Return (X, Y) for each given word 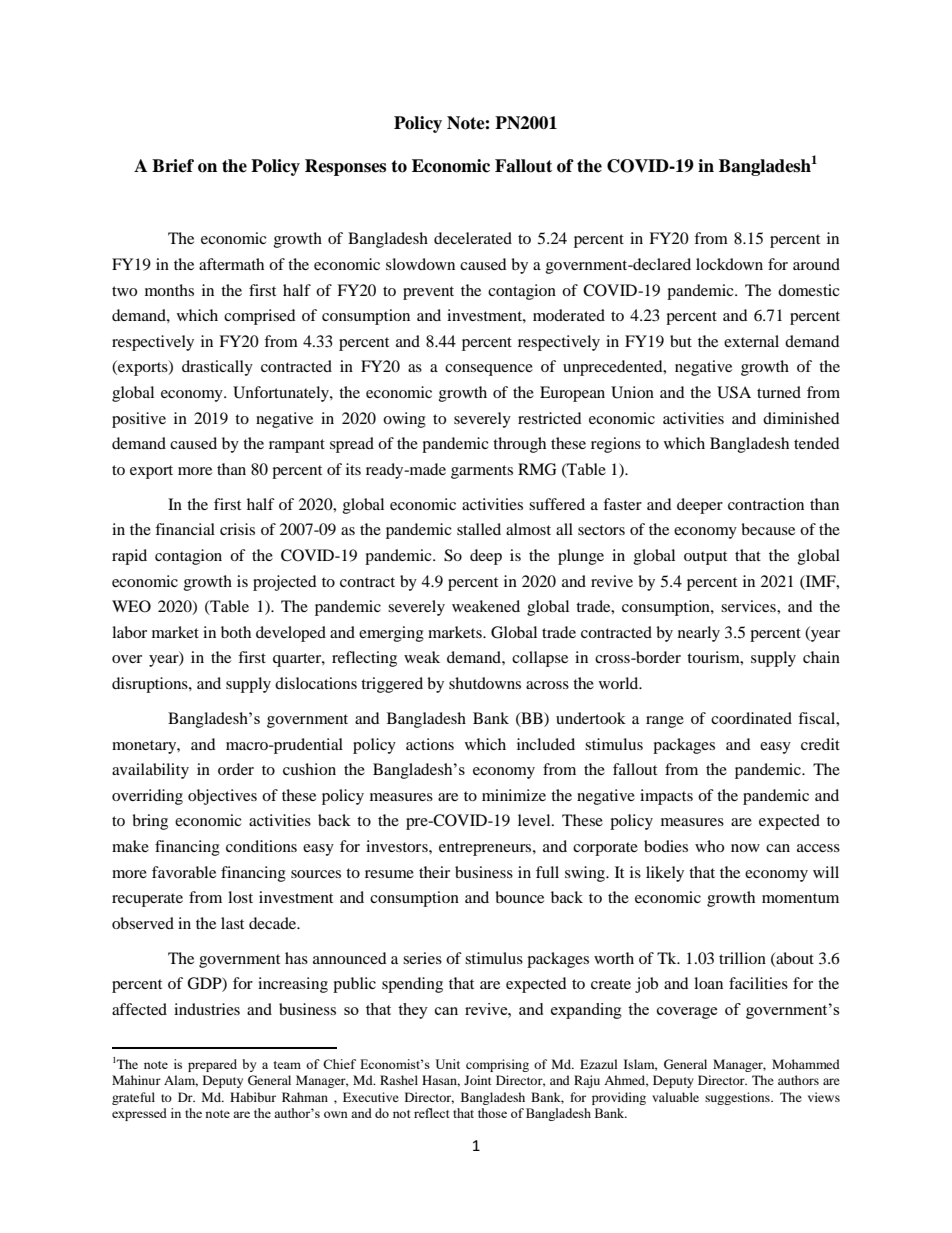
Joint (478, 1080)
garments (482, 472)
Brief (173, 166)
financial (185, 529)
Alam (181, 1081)
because (768, 529)
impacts (666, 797)
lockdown (729, 264)
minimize (514, 795)
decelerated (473, 238)
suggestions (738, 1098)
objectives (222, 797)
